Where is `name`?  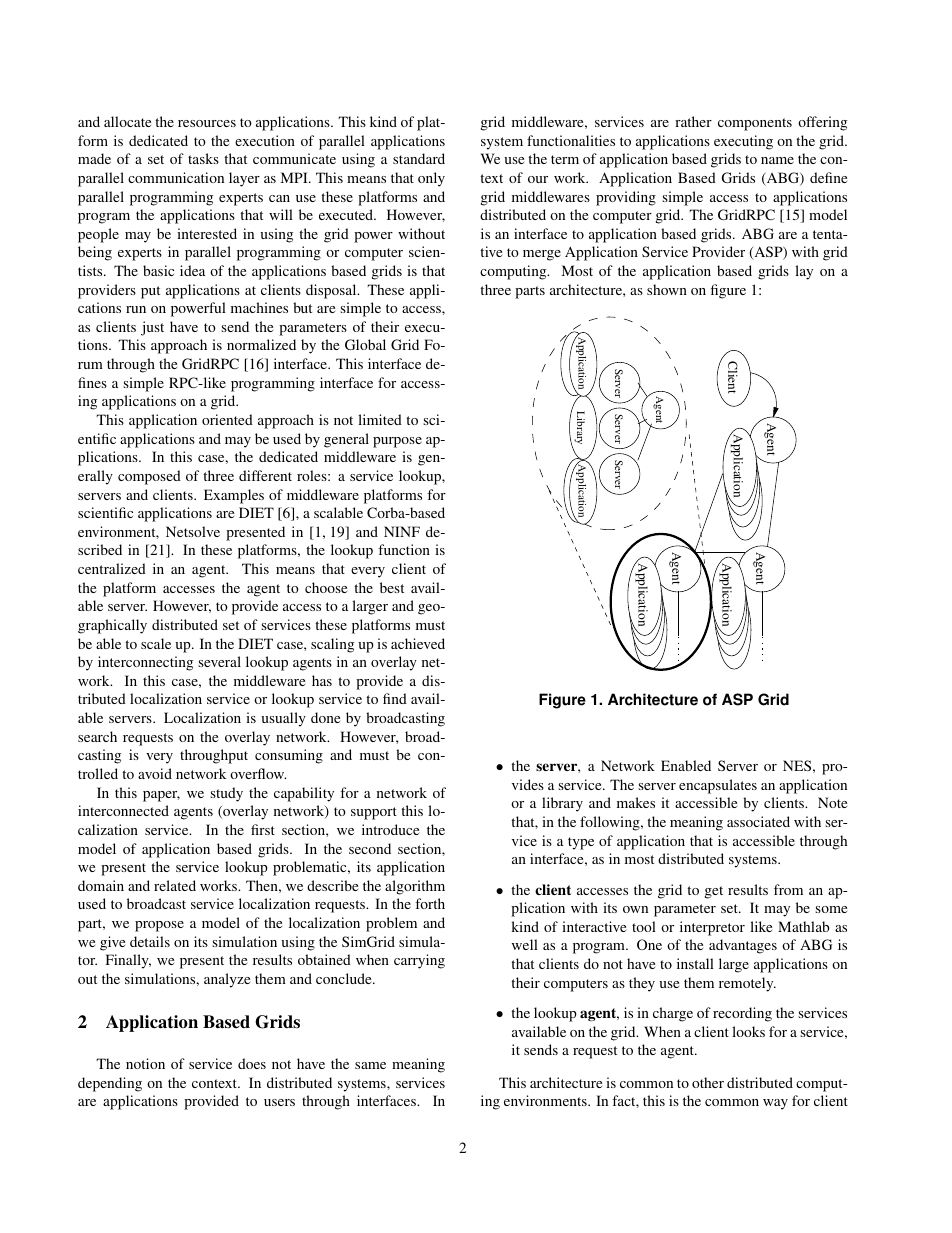
name is located at coordinates (777, 160).
